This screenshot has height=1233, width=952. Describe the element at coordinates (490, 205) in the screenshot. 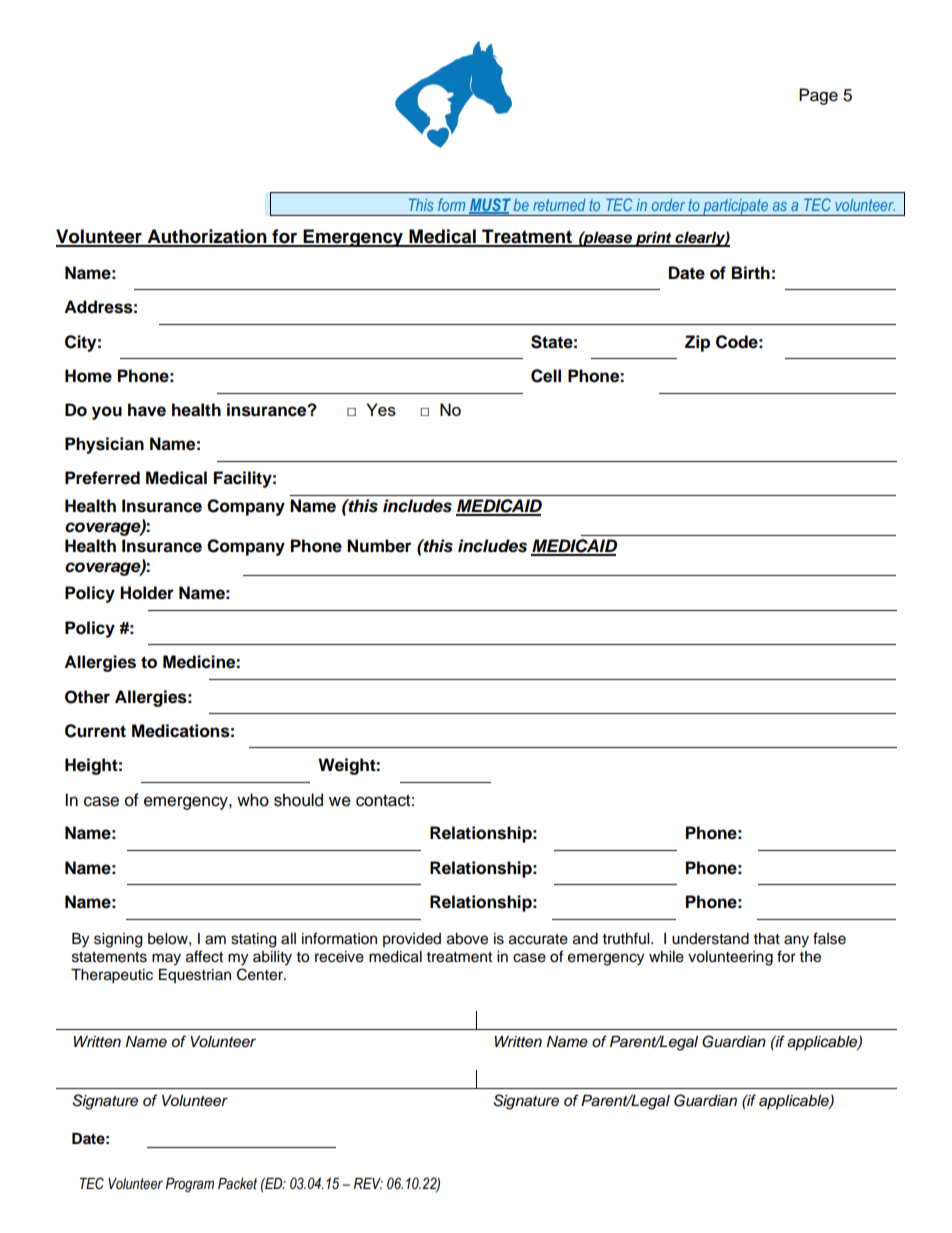

I see `MUST` at that location.
